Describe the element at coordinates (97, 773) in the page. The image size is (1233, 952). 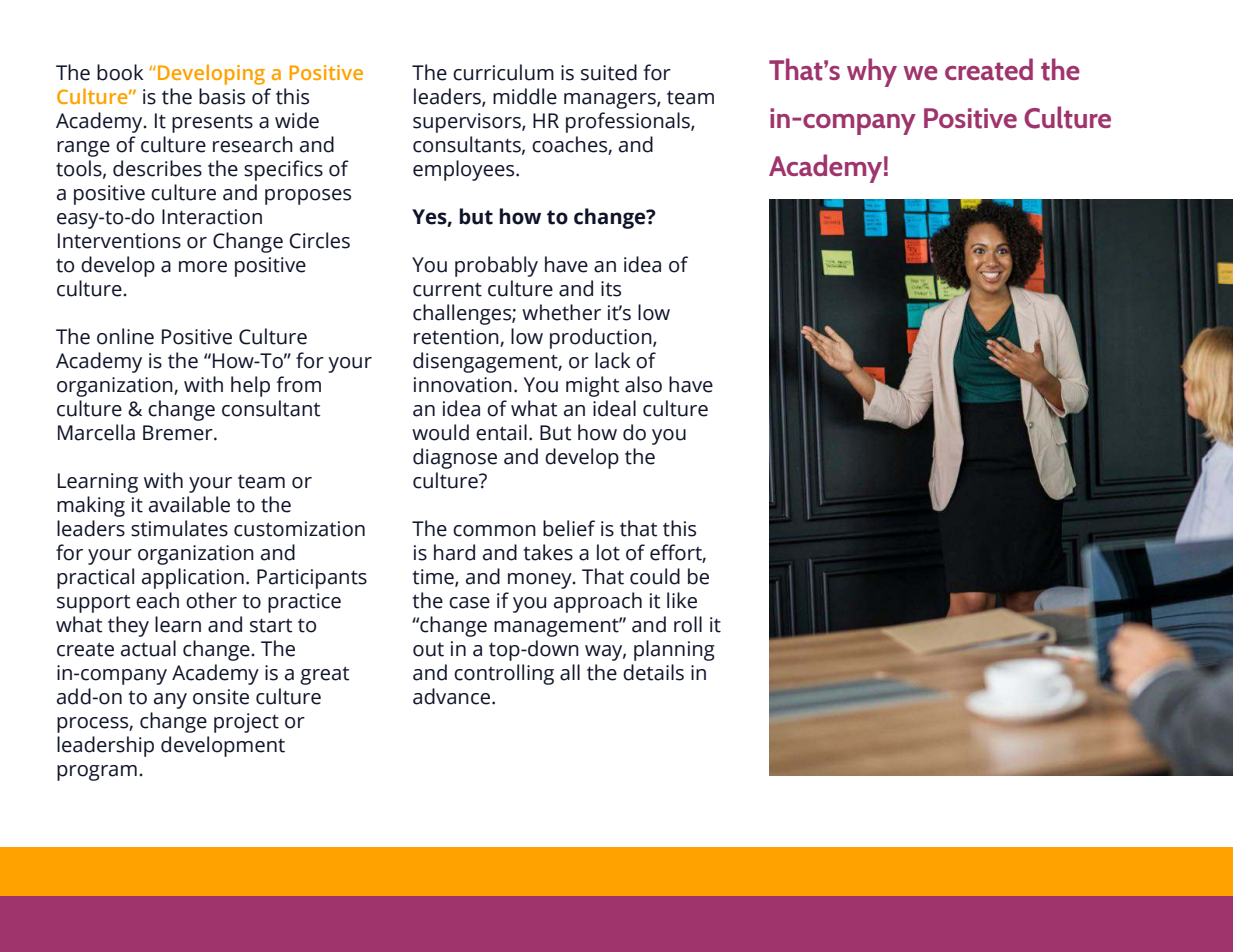
I see `program` at that location.
